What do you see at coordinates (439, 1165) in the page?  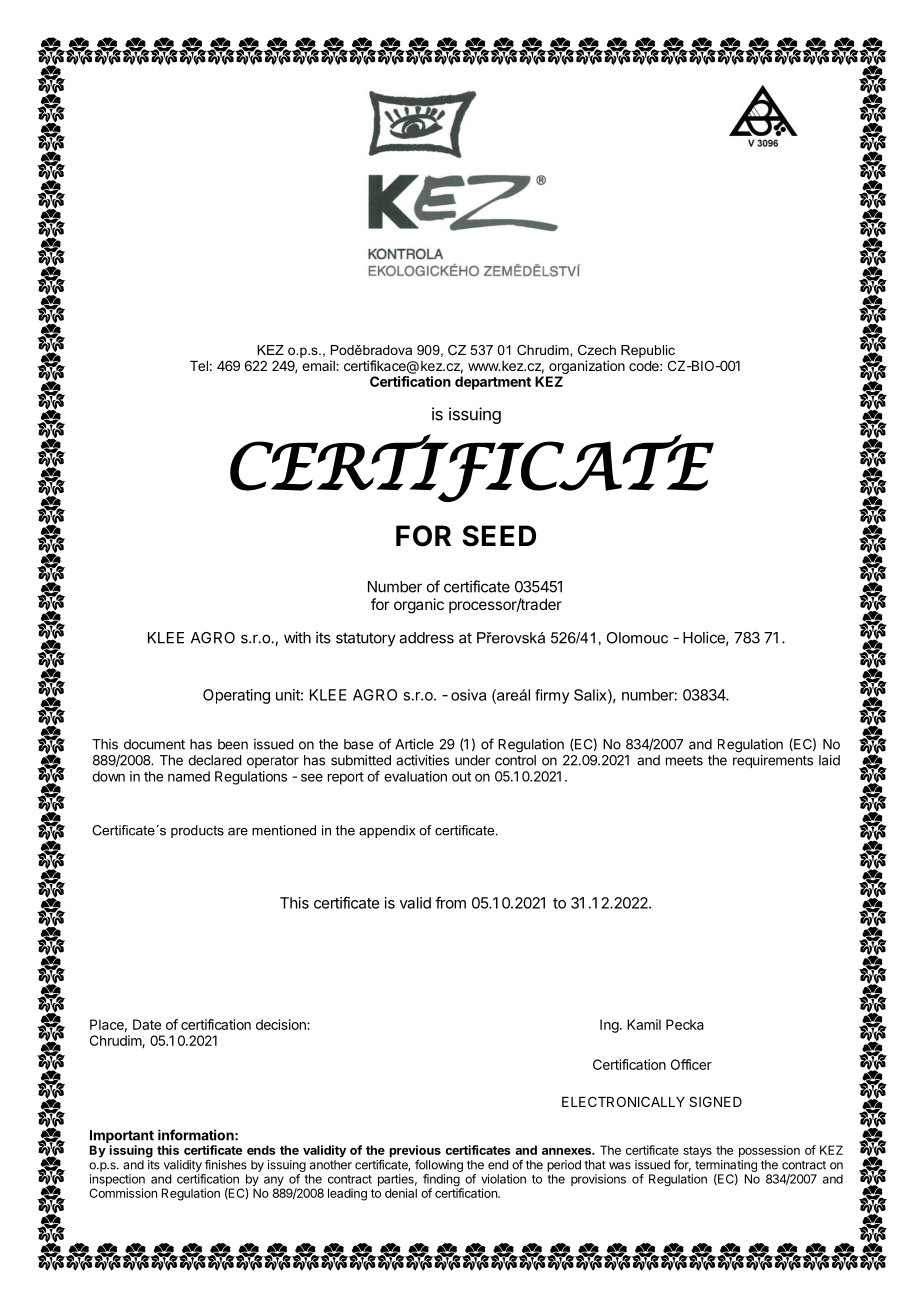 I see `following` at bounding box center [439, 1165].
